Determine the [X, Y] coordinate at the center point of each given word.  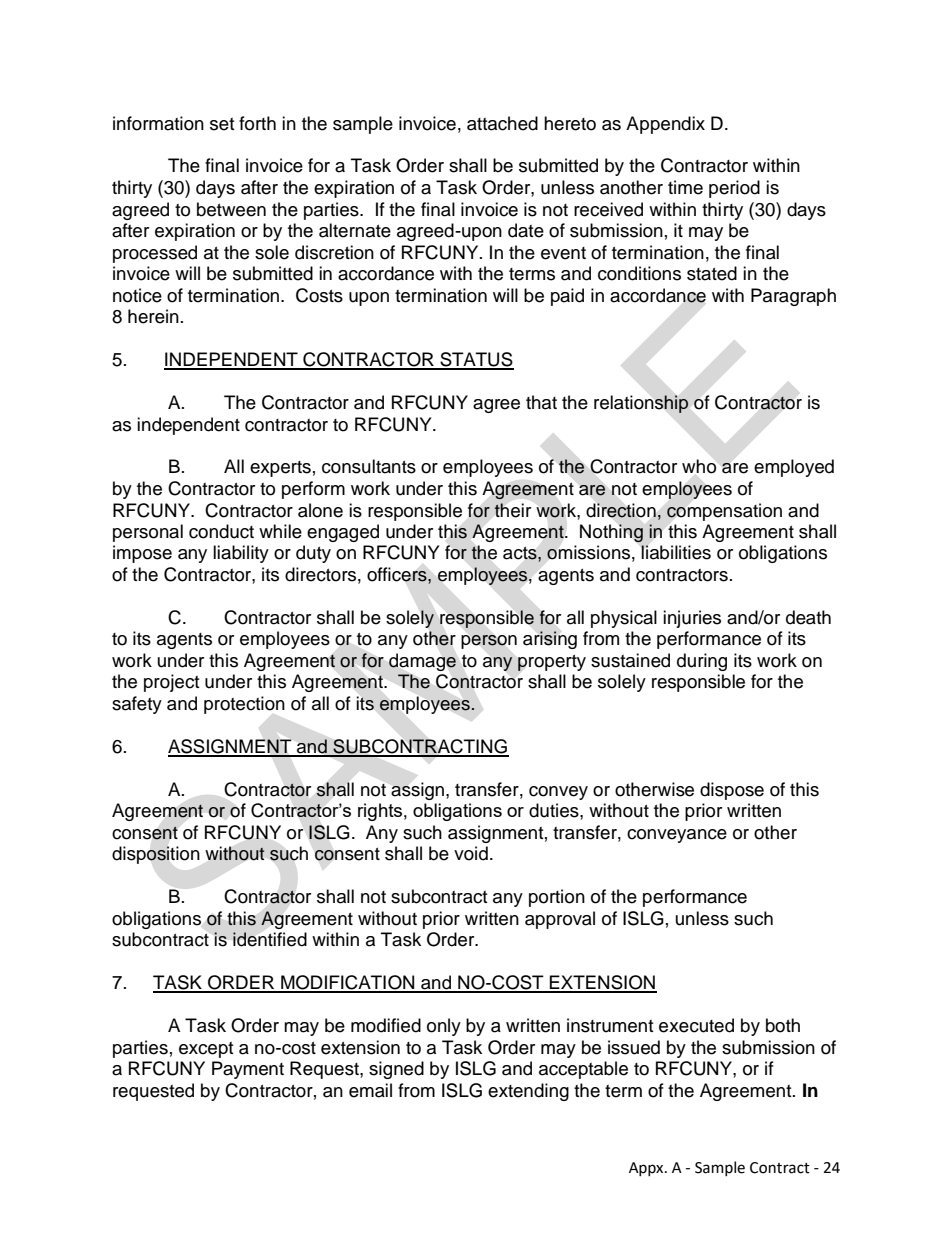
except [206, 1050]
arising [550, 640]
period [734, 189]
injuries [692, 619]
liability [241, 554]
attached [502, 123]
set [222, 124]
